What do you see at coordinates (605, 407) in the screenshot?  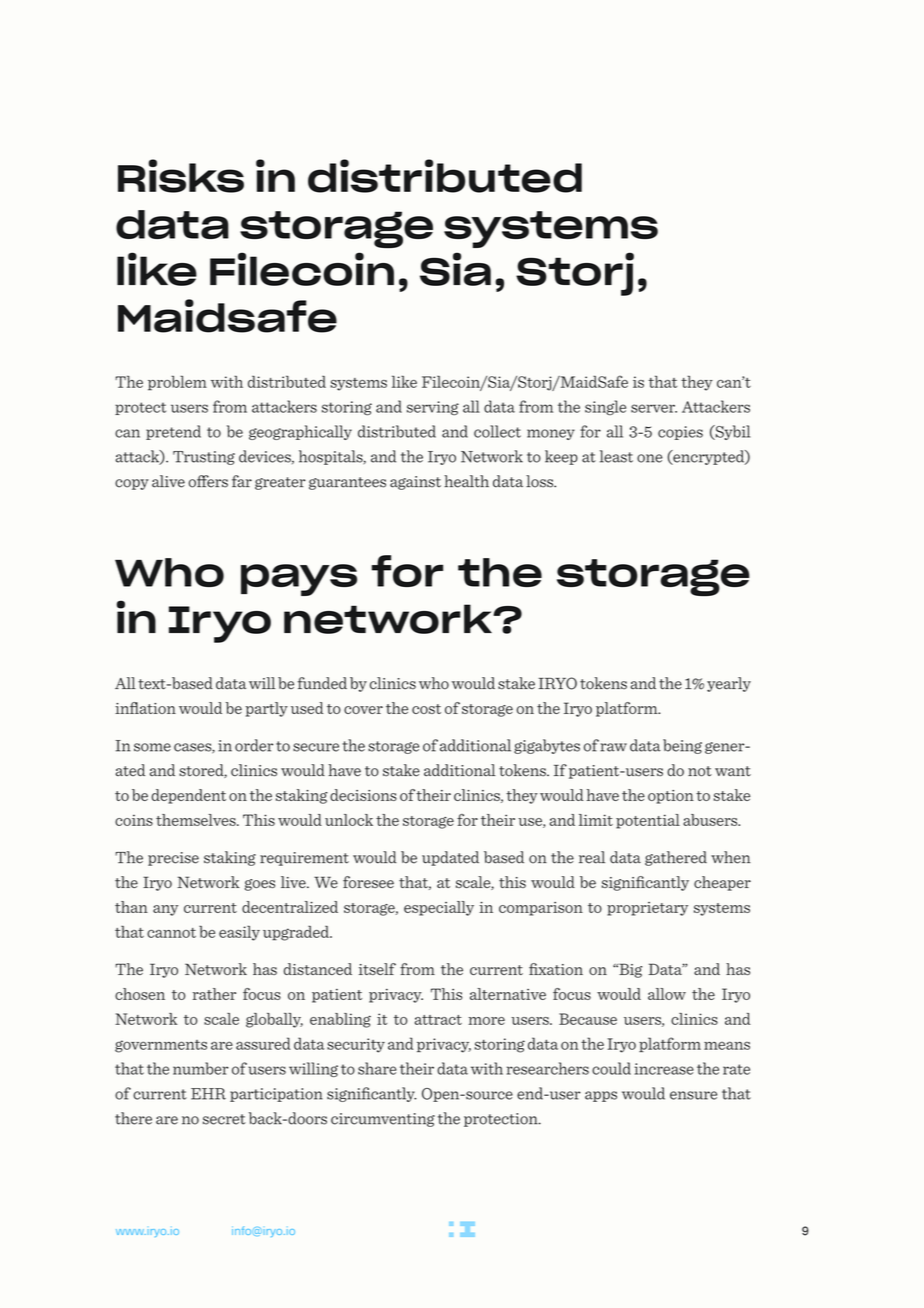 I see `single` at bounding box center [605, 407].
